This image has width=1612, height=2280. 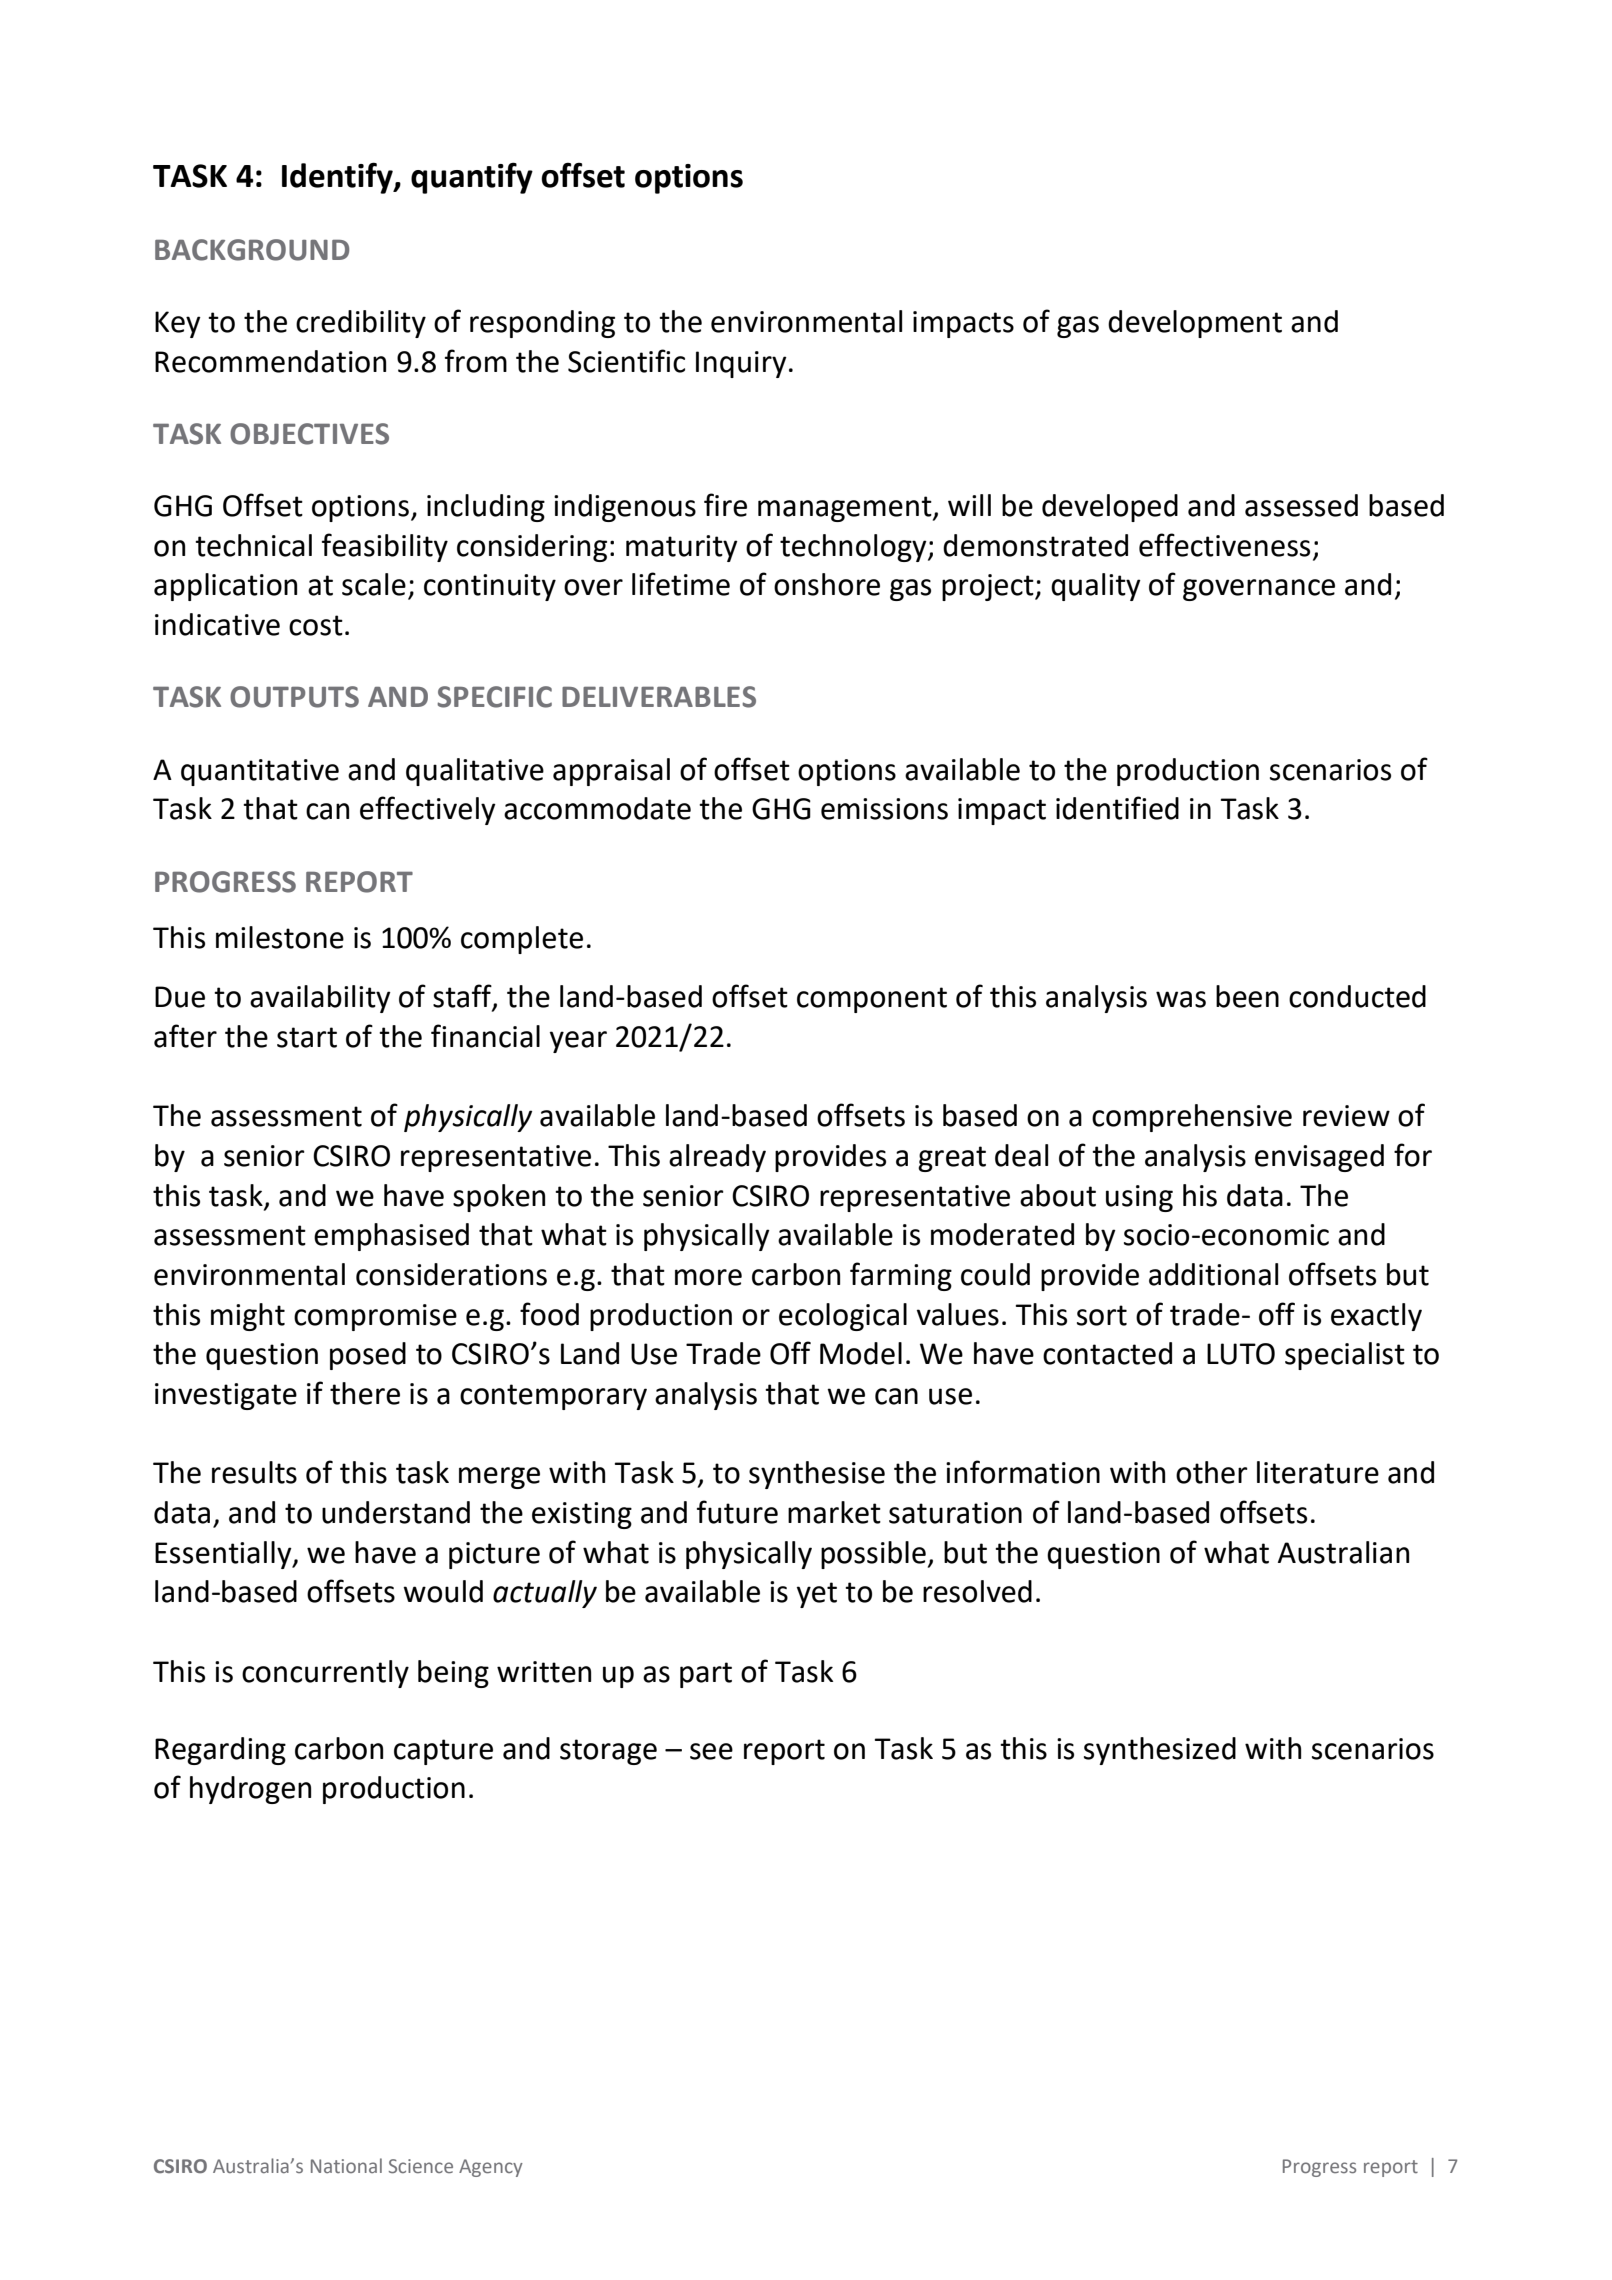 I want to click on already, so click(x=717, y=1158).
